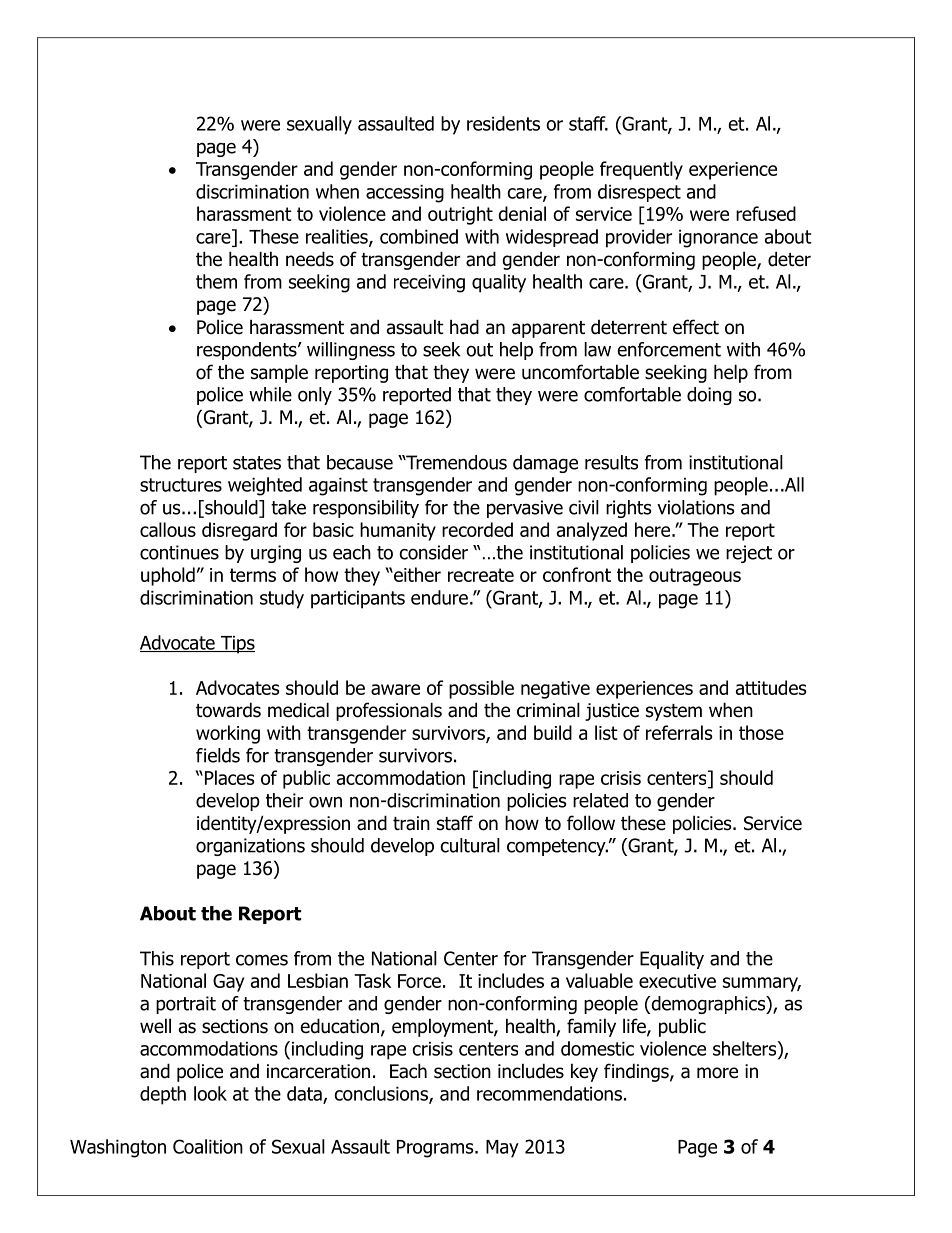 The height and width of the image is (1233, 952). Describe the element at coordinates (717, 1073) in the image. I see `more` at that location.
